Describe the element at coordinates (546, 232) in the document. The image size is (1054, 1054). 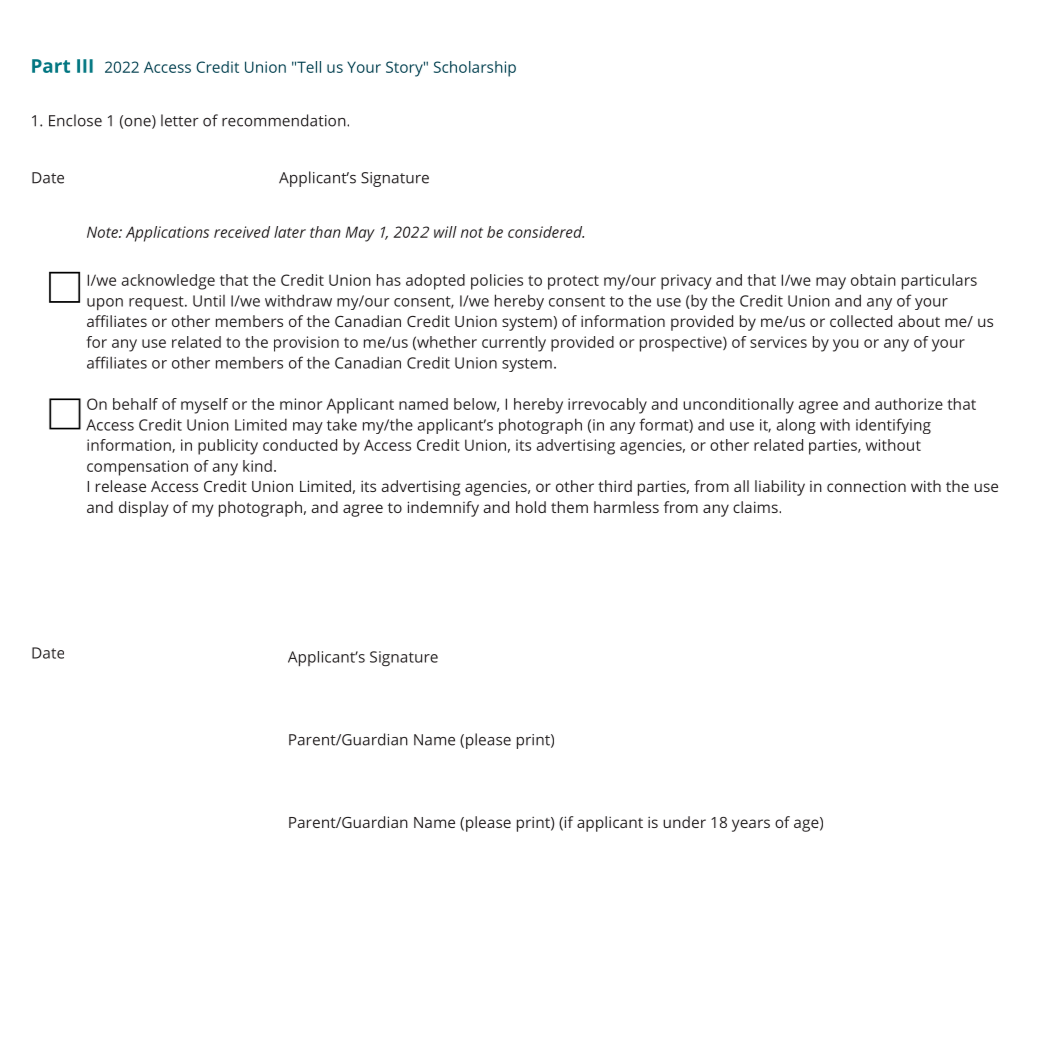
I see `considered` at that location.
